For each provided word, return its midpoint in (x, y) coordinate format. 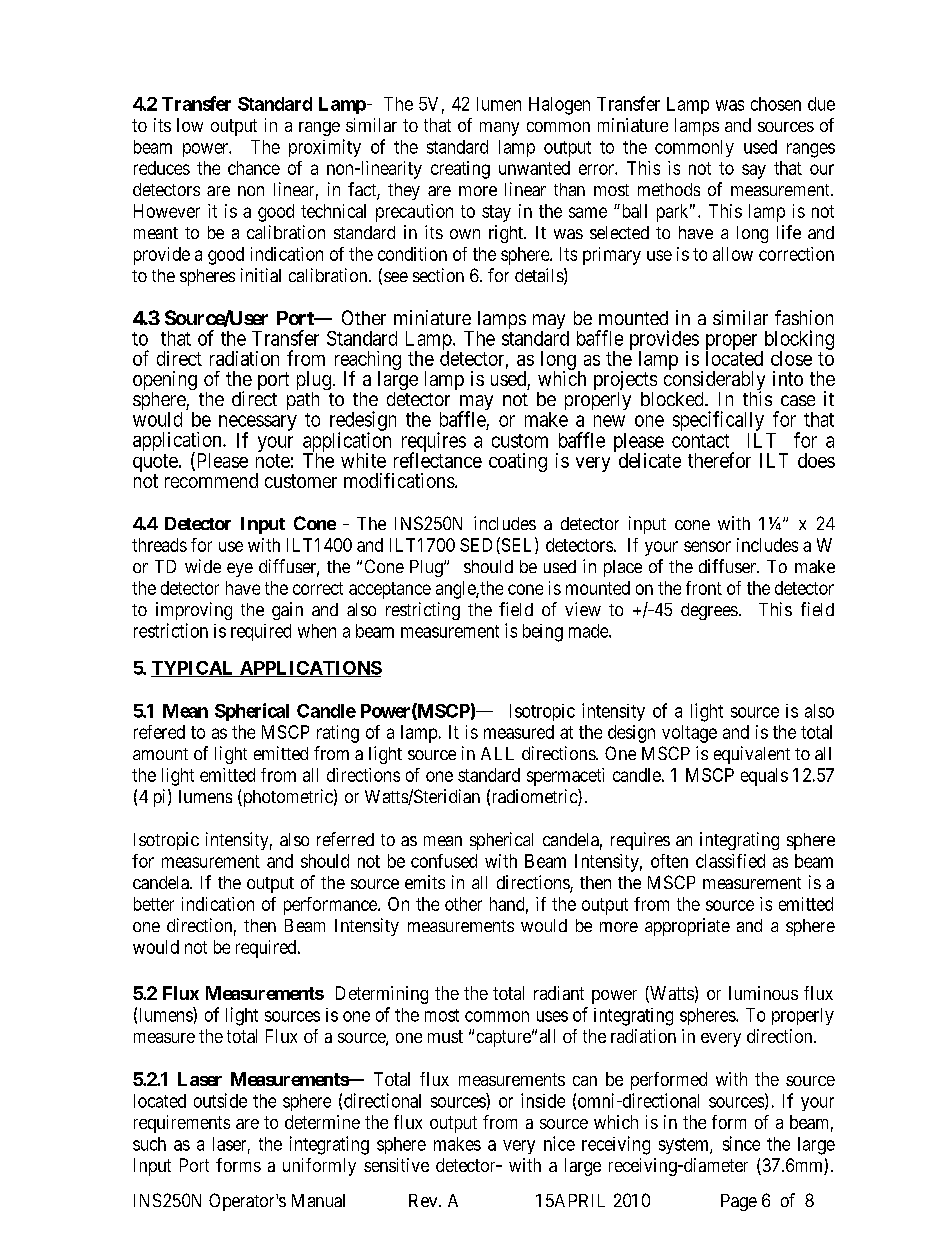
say (754, 171)
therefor (719, 460)
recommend (211, 480)
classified (730, 861)
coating (518, 462)
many (499, 129)
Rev (424, 1200)
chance (254, 168)
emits (425, 882)
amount (160, 754)
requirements (182, 1124)
